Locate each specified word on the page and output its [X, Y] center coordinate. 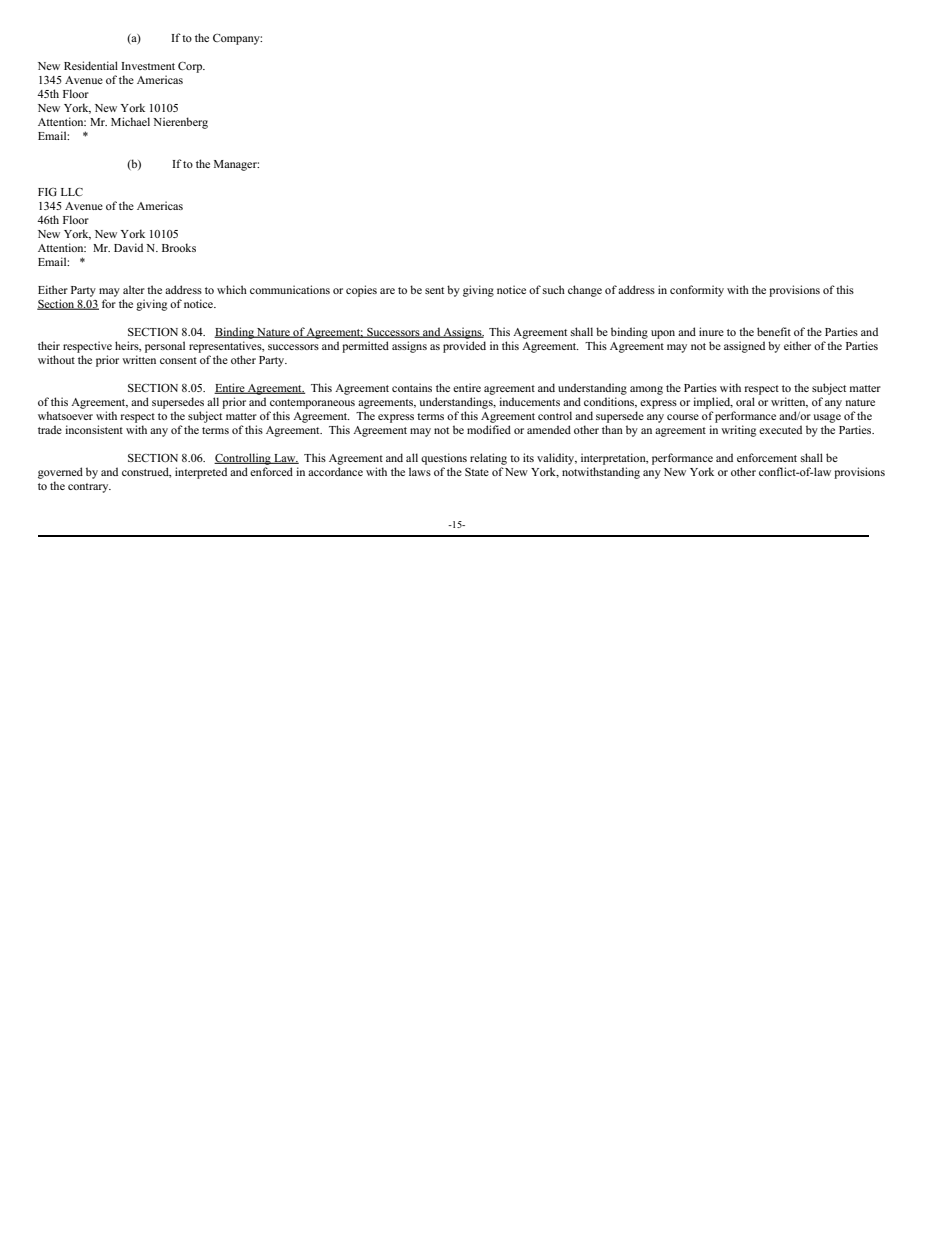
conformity [697, 291]
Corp [191, 67]
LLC [72, 191]
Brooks [179, 247]
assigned [744, 347]
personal [165, 347]
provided [464, 347]
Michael [130, 121]
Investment [148, 66]
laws [420, 471]
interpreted [201, 473]
